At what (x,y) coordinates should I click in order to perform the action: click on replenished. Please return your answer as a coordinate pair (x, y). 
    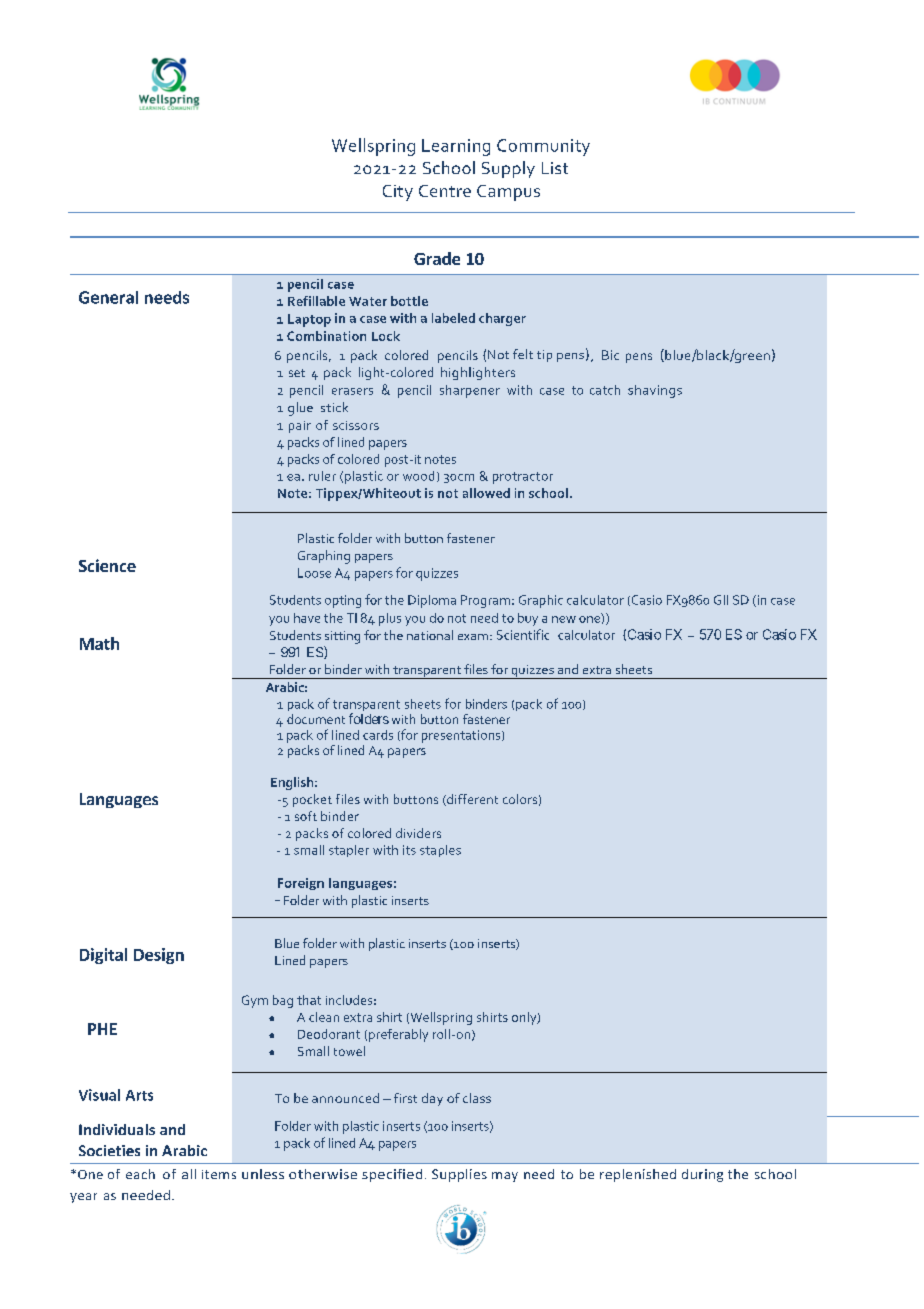
    Looking at the image, I should click on (638, 1175).
